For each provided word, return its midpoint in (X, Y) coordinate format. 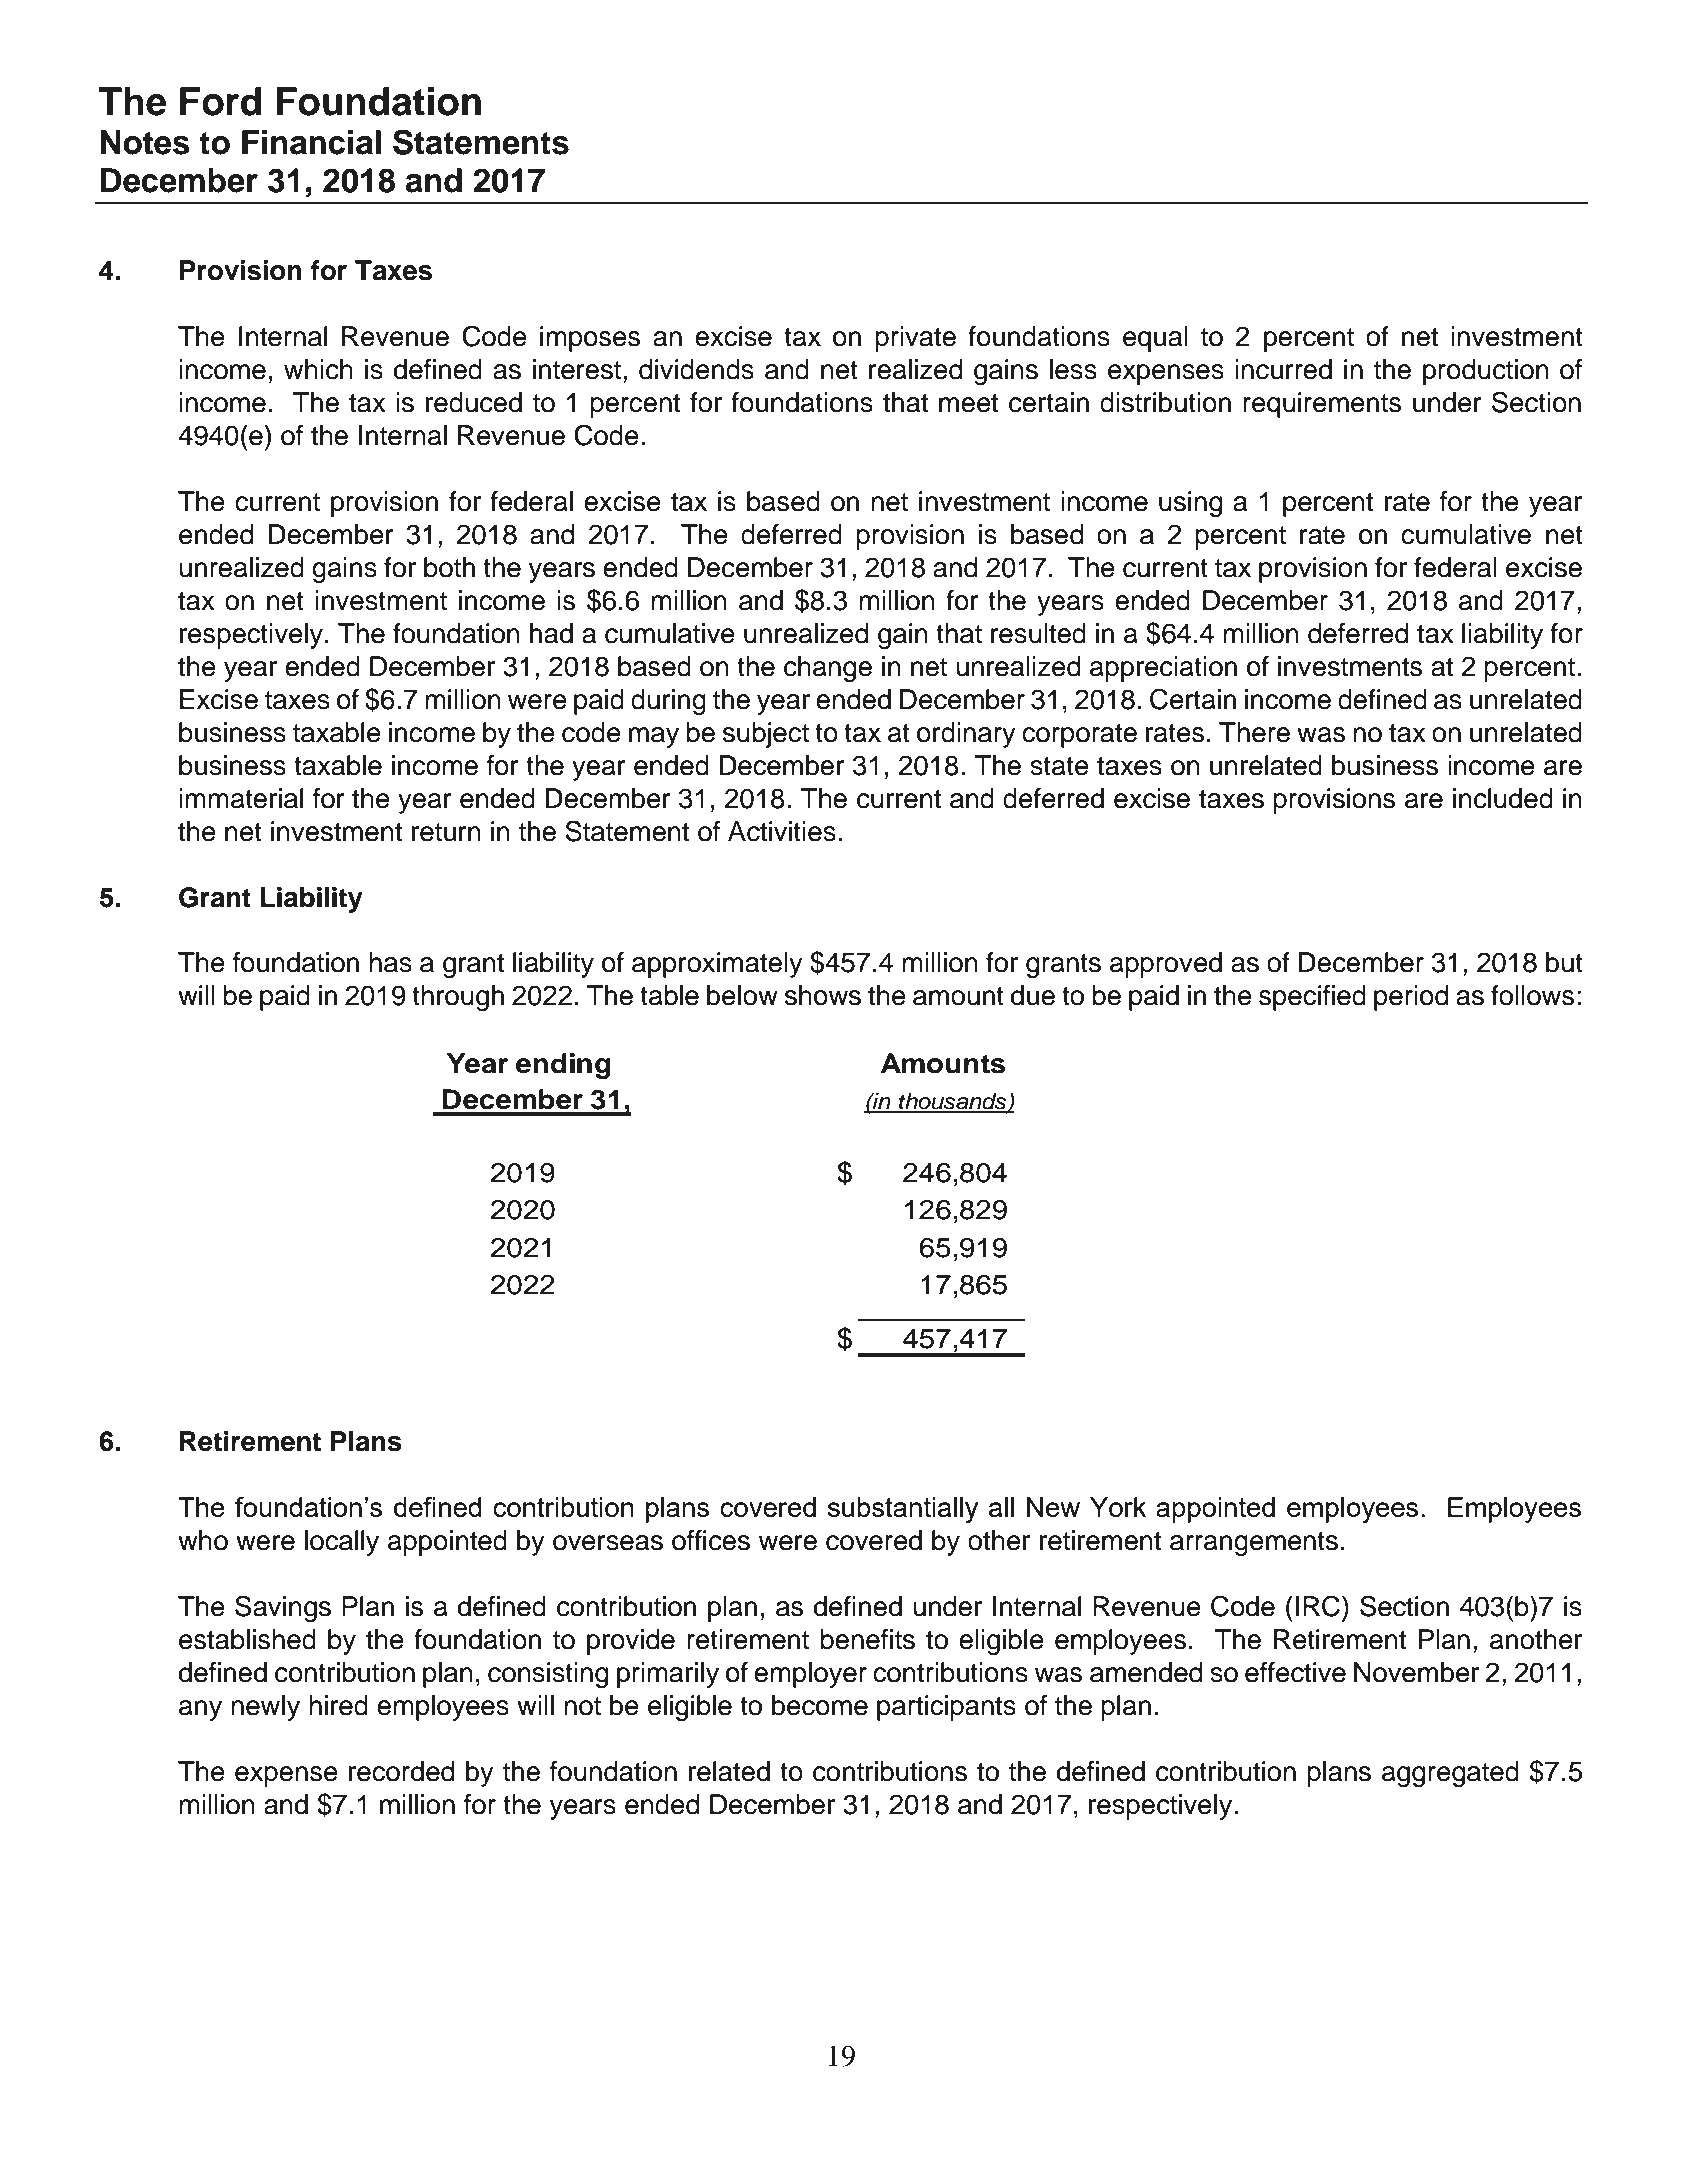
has (390, 962)
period (1411, 998)
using (1190, 504)
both (449, 567)
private (915, 339)
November (1416, 1672)
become (820, 1705)
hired (338, 1705)
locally (342, 1543)
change (828, 669)
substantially (903, 1510)
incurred (1283, 369)
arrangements (1254, 1544)
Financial (311, 142)
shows (823, 995)
